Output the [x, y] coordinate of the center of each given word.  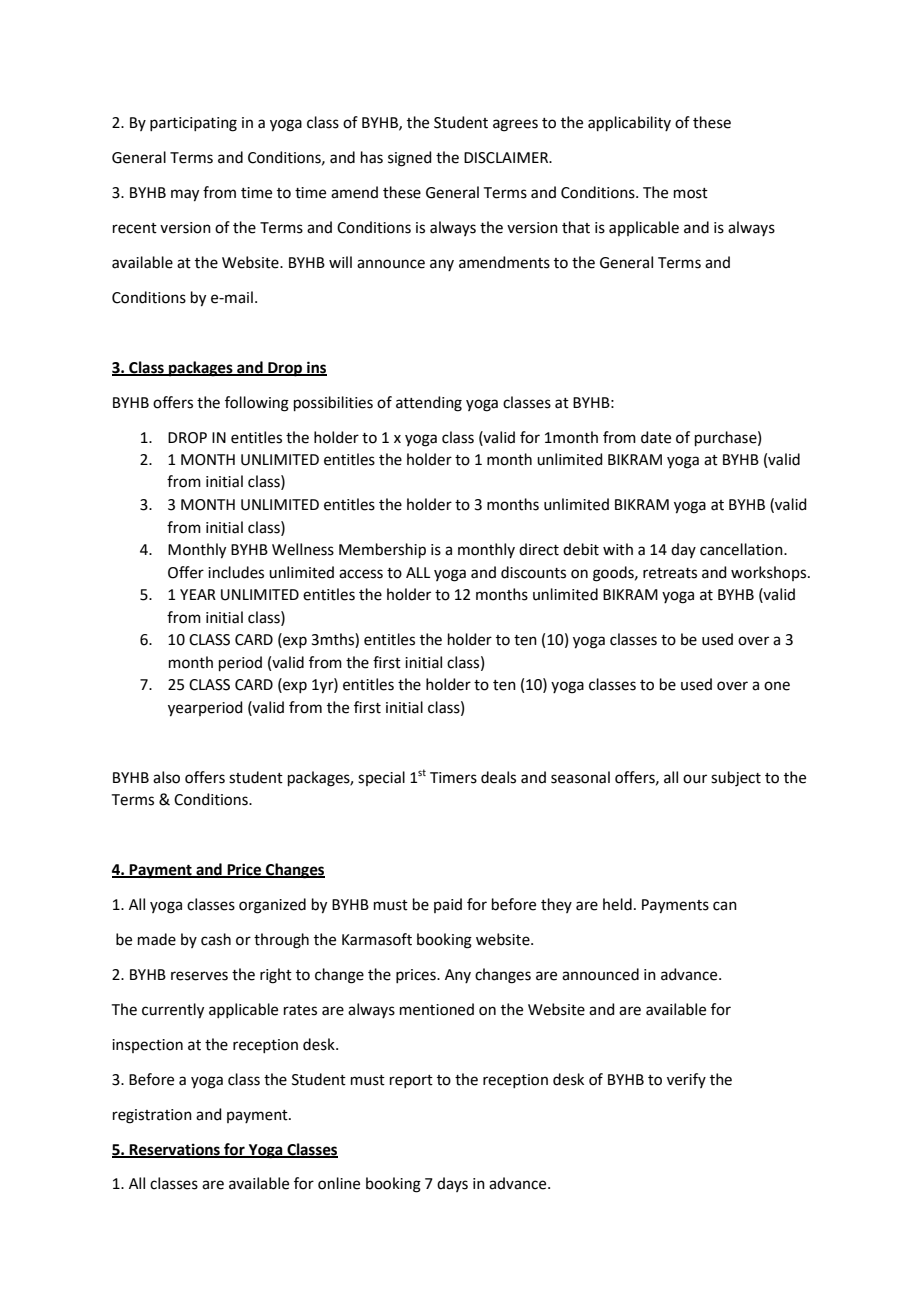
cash [216, 939]
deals [498, 777]
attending [429, 404]
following [257, 404]
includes [236, 572]
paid [448, 905]
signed [410, 159]
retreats [670, 573]
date [656, 437]
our [695, 779]
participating [193, 124]
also [166, 777]
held [617, 904]
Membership [382, 550]
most [691, 193]
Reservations [175, 1150]
